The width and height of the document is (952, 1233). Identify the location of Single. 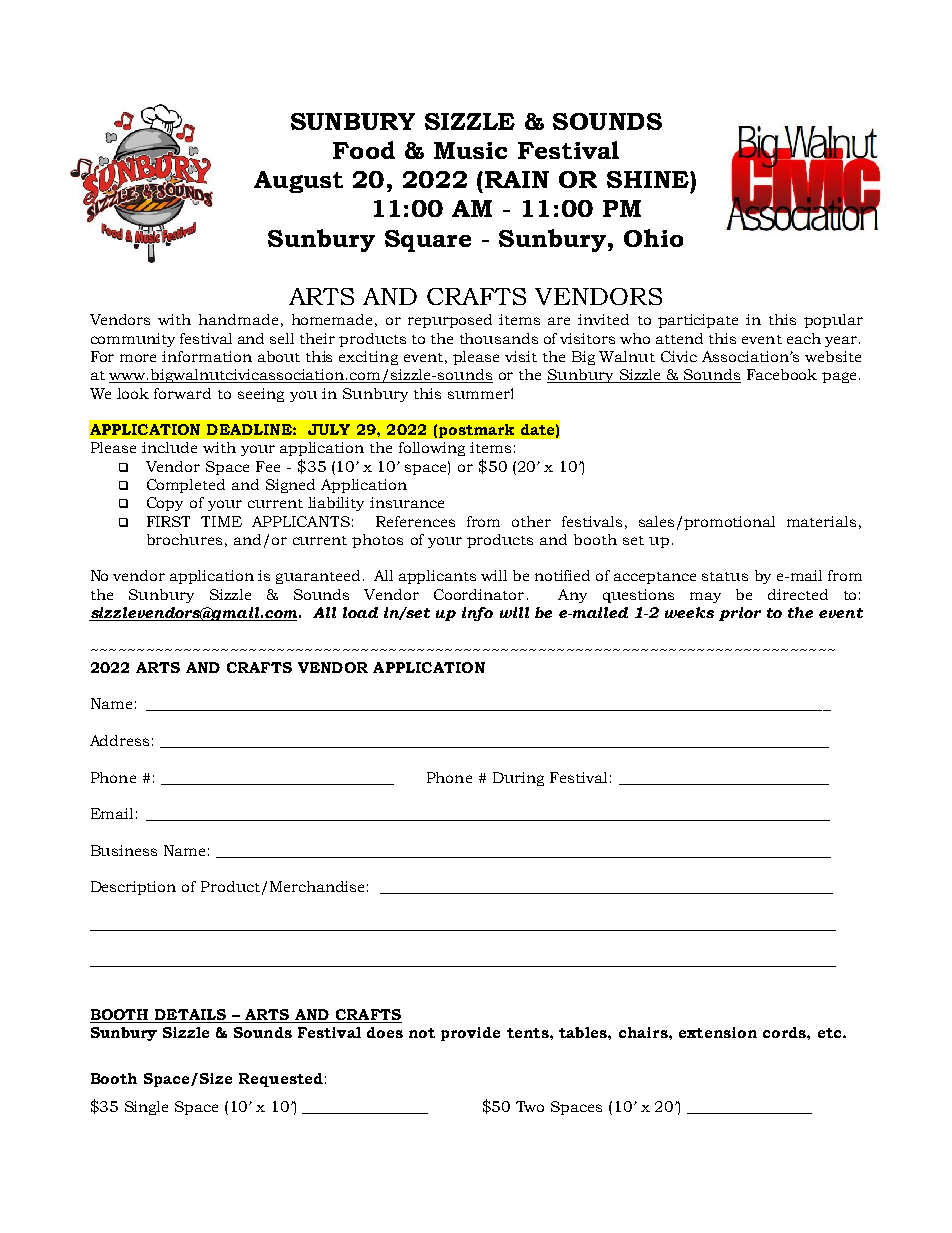
(146, 1108).
